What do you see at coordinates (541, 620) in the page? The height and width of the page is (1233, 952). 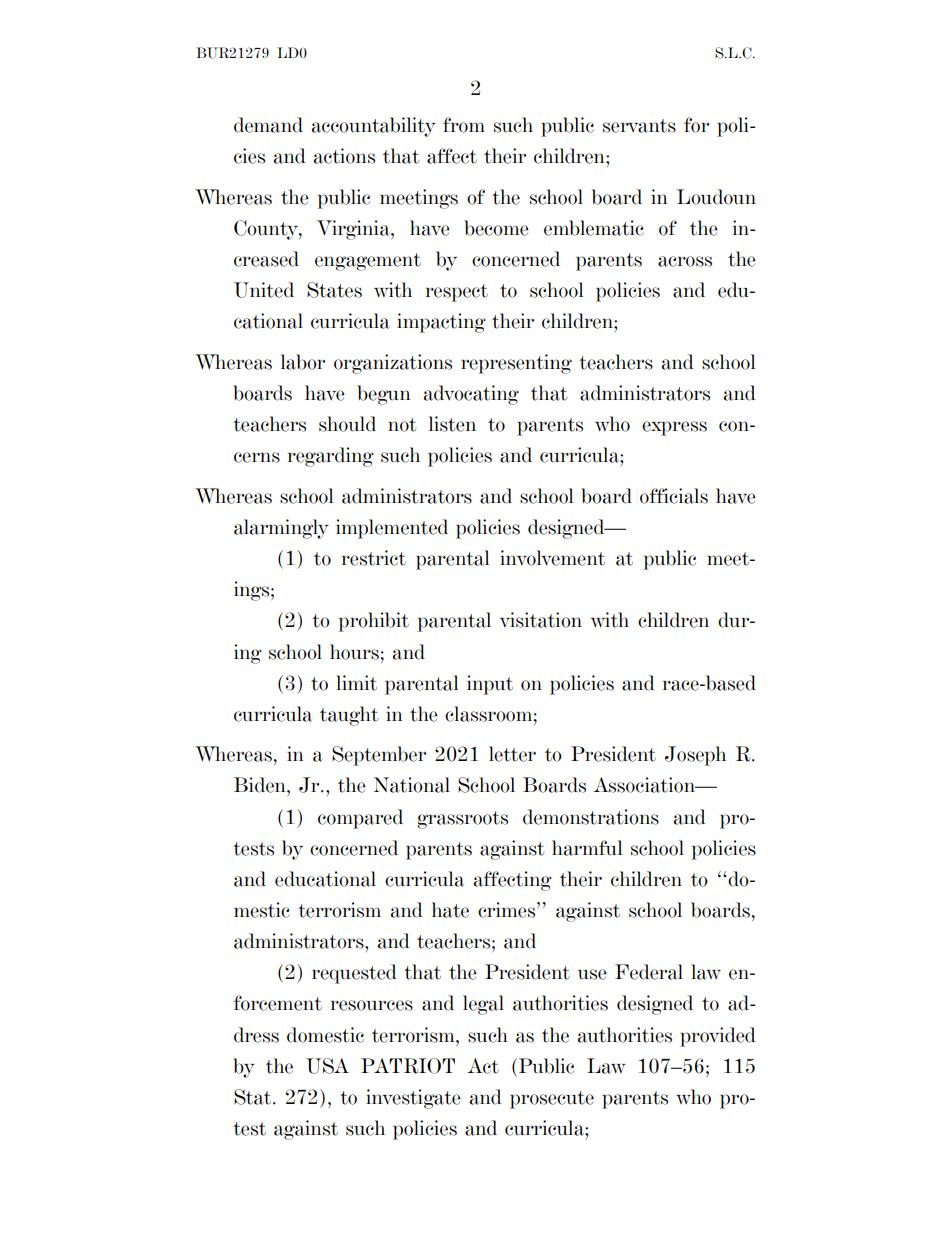 I see `visitation` at bounding box center [541, 620].
